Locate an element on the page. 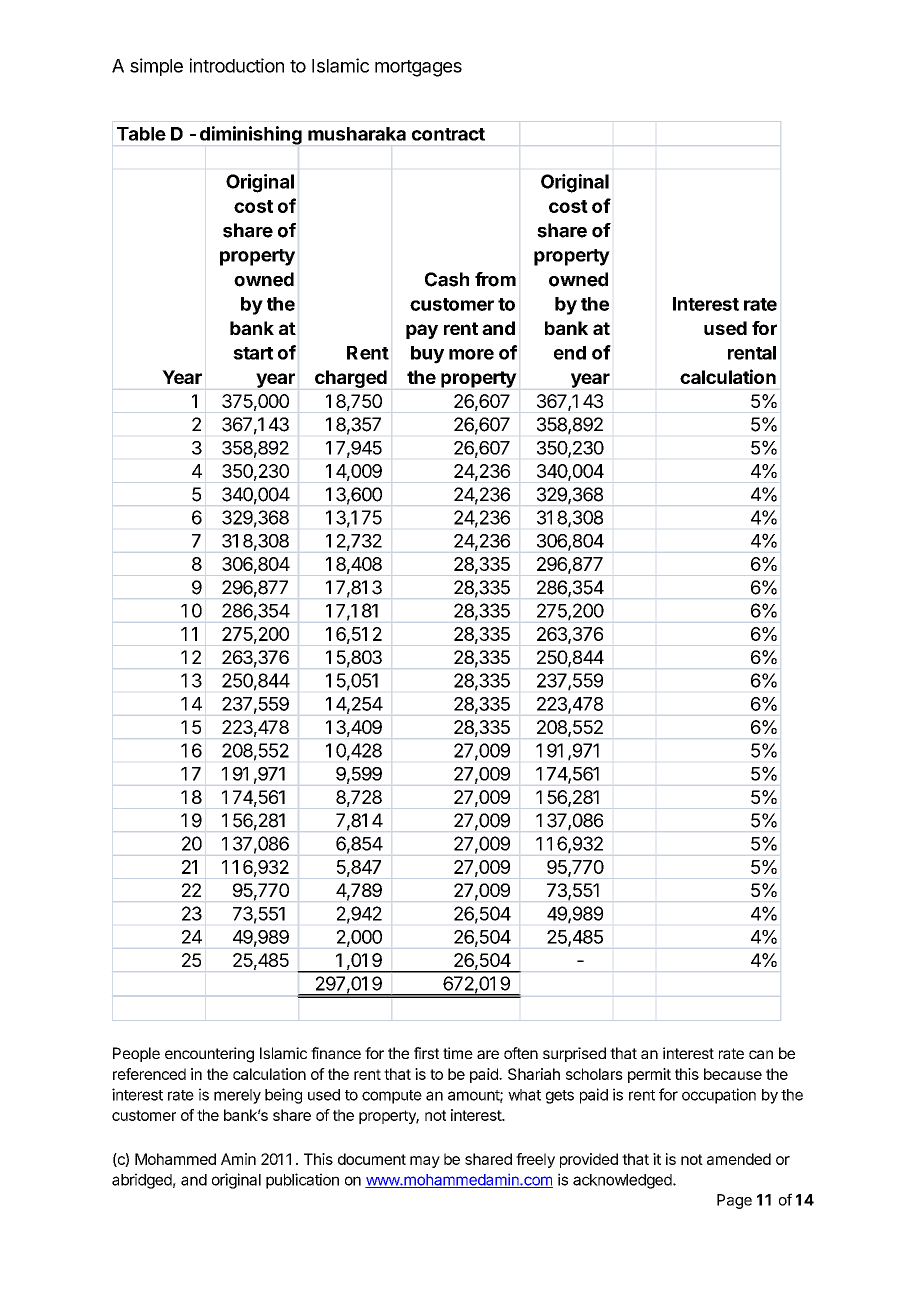 The image size is (924, 1308). may is located at coordinates (425, 1162).
